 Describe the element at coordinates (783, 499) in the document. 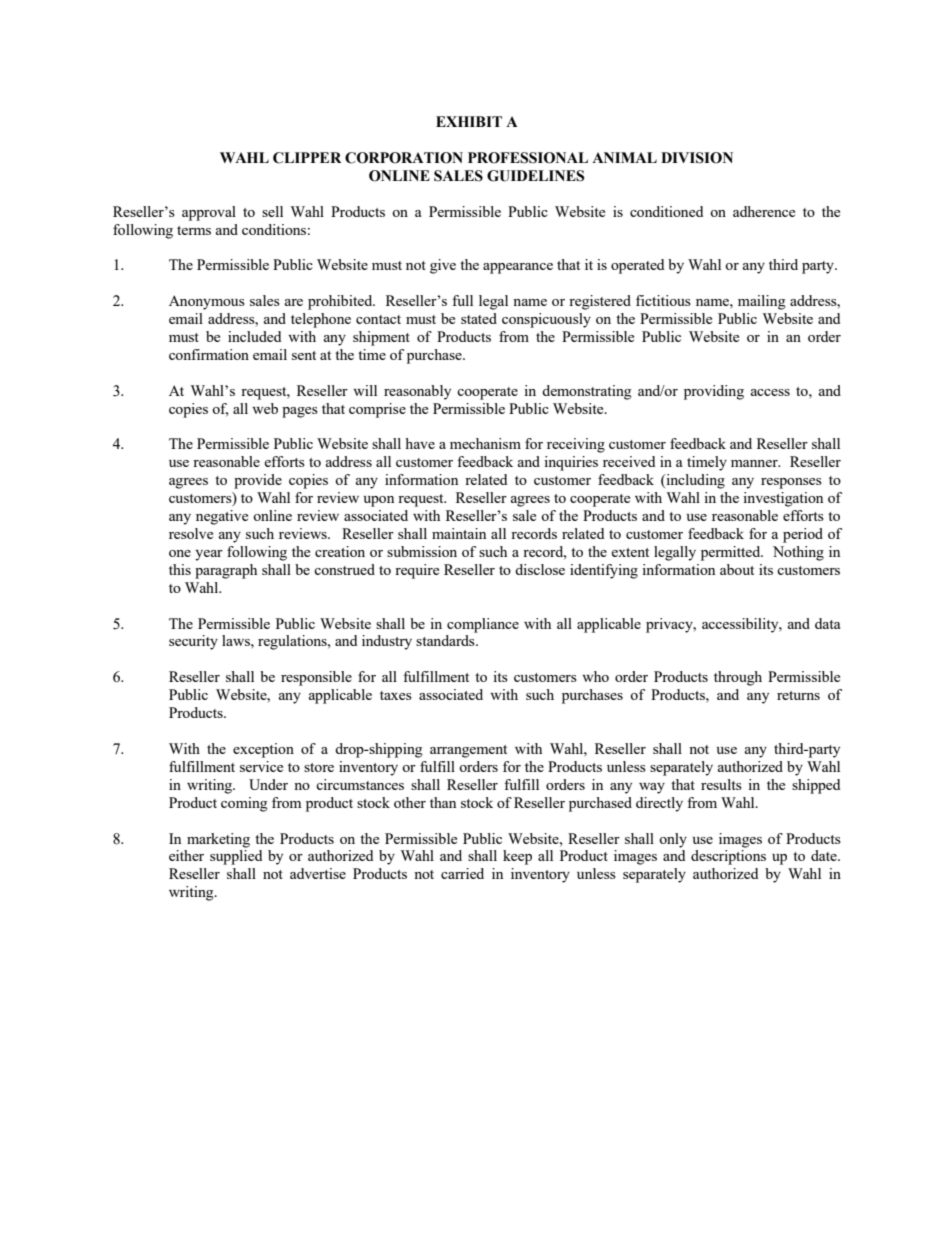

I see `investigation` at that location.
